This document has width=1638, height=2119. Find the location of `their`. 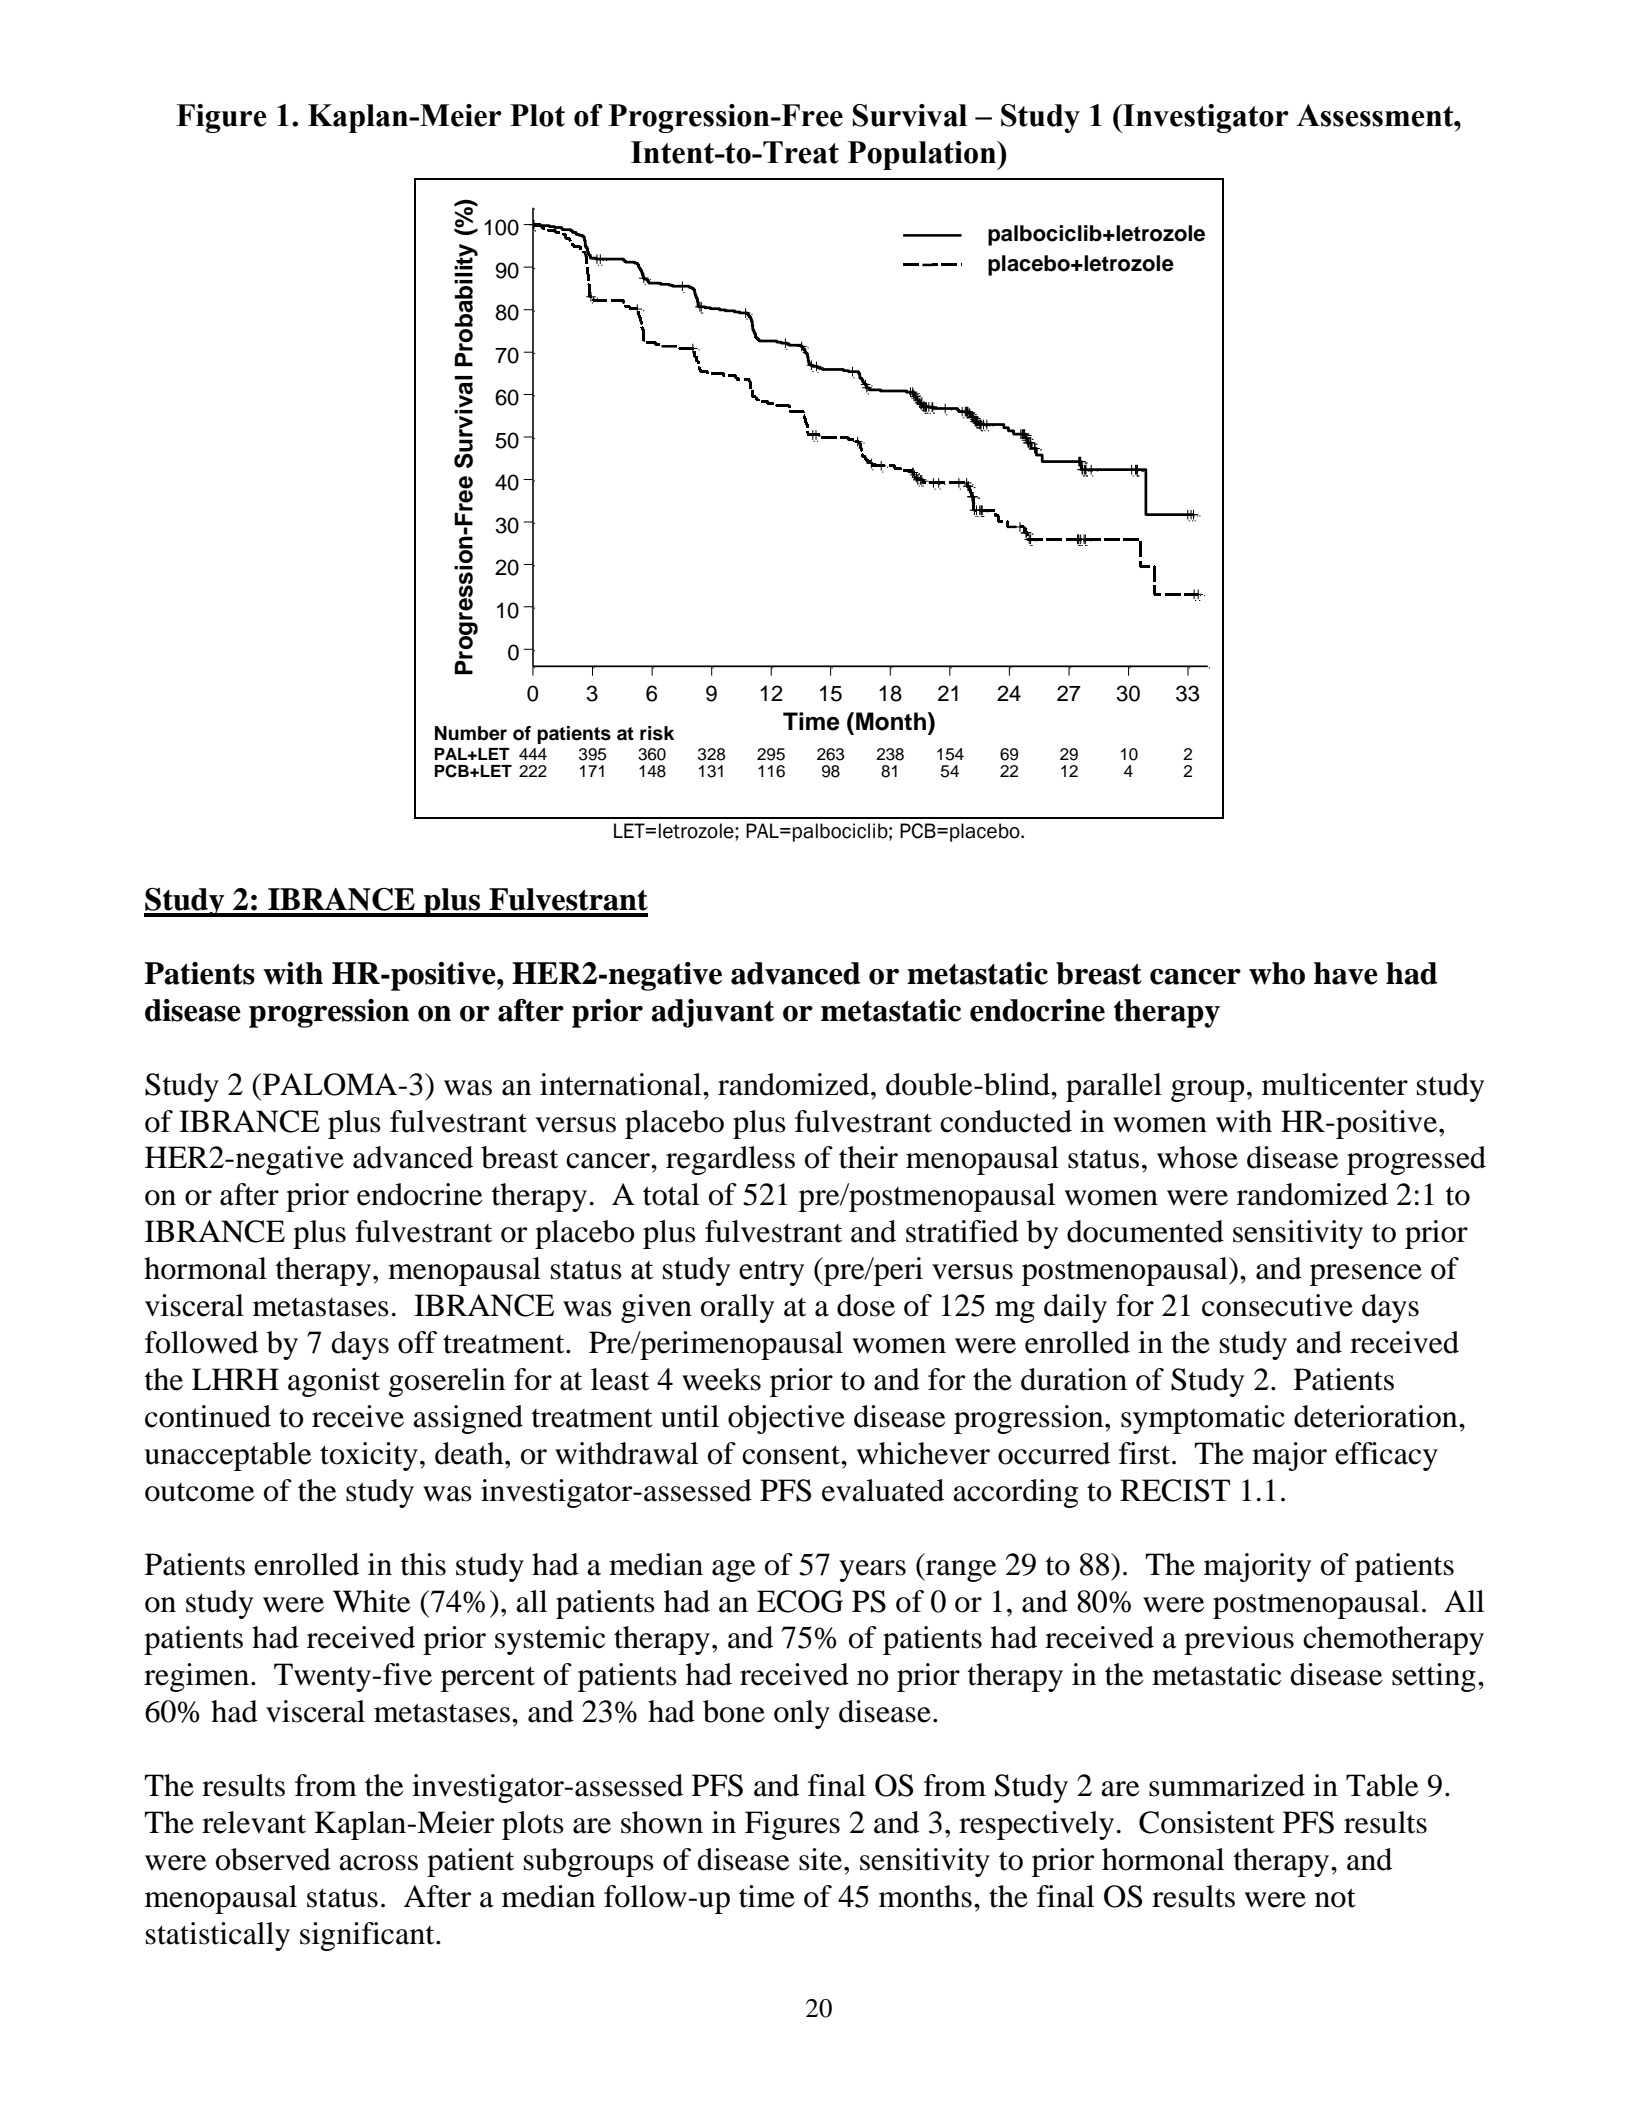

their is located at coordinates (868, 1157).
